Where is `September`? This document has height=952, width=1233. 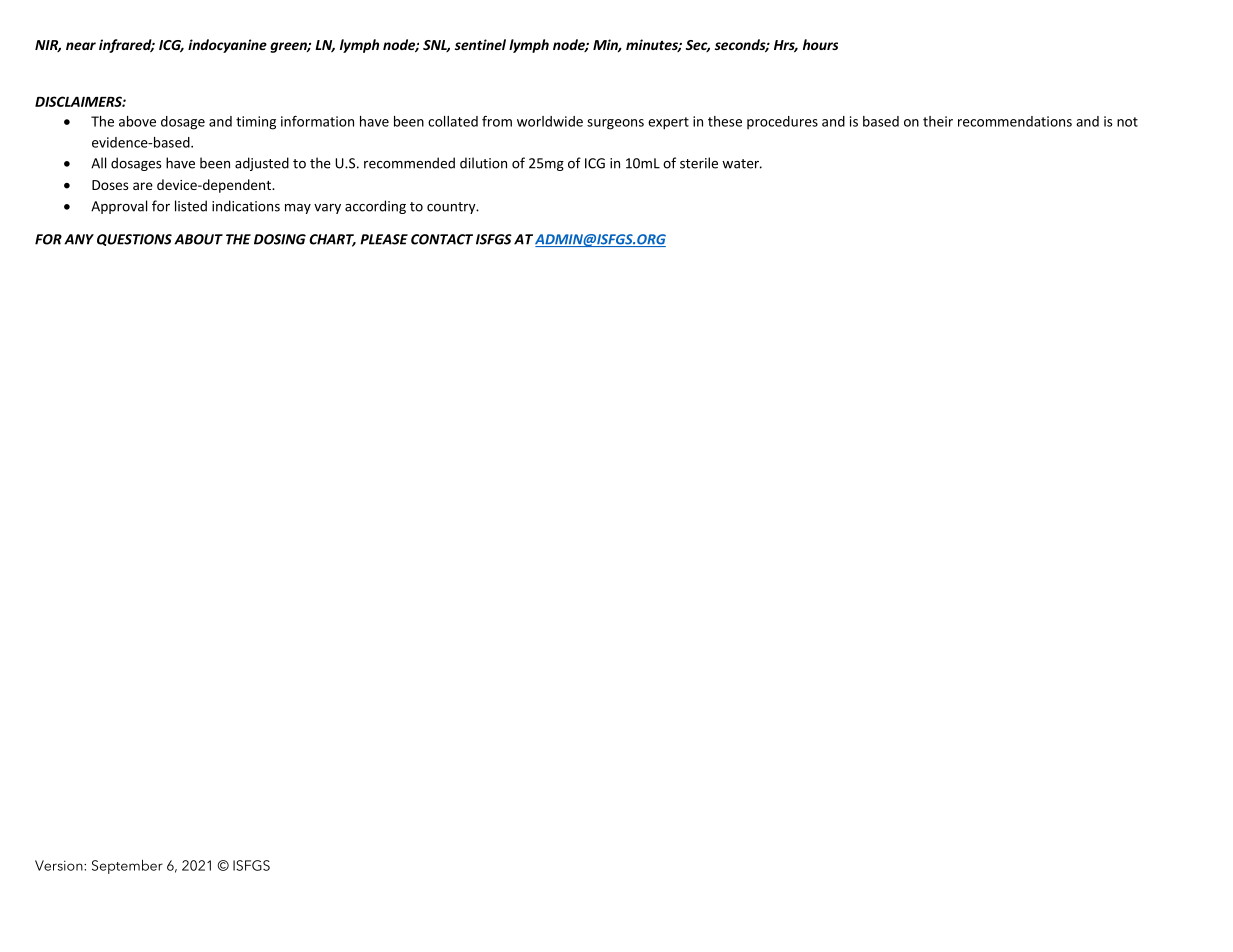
September is located at coordinates (127, 866).
